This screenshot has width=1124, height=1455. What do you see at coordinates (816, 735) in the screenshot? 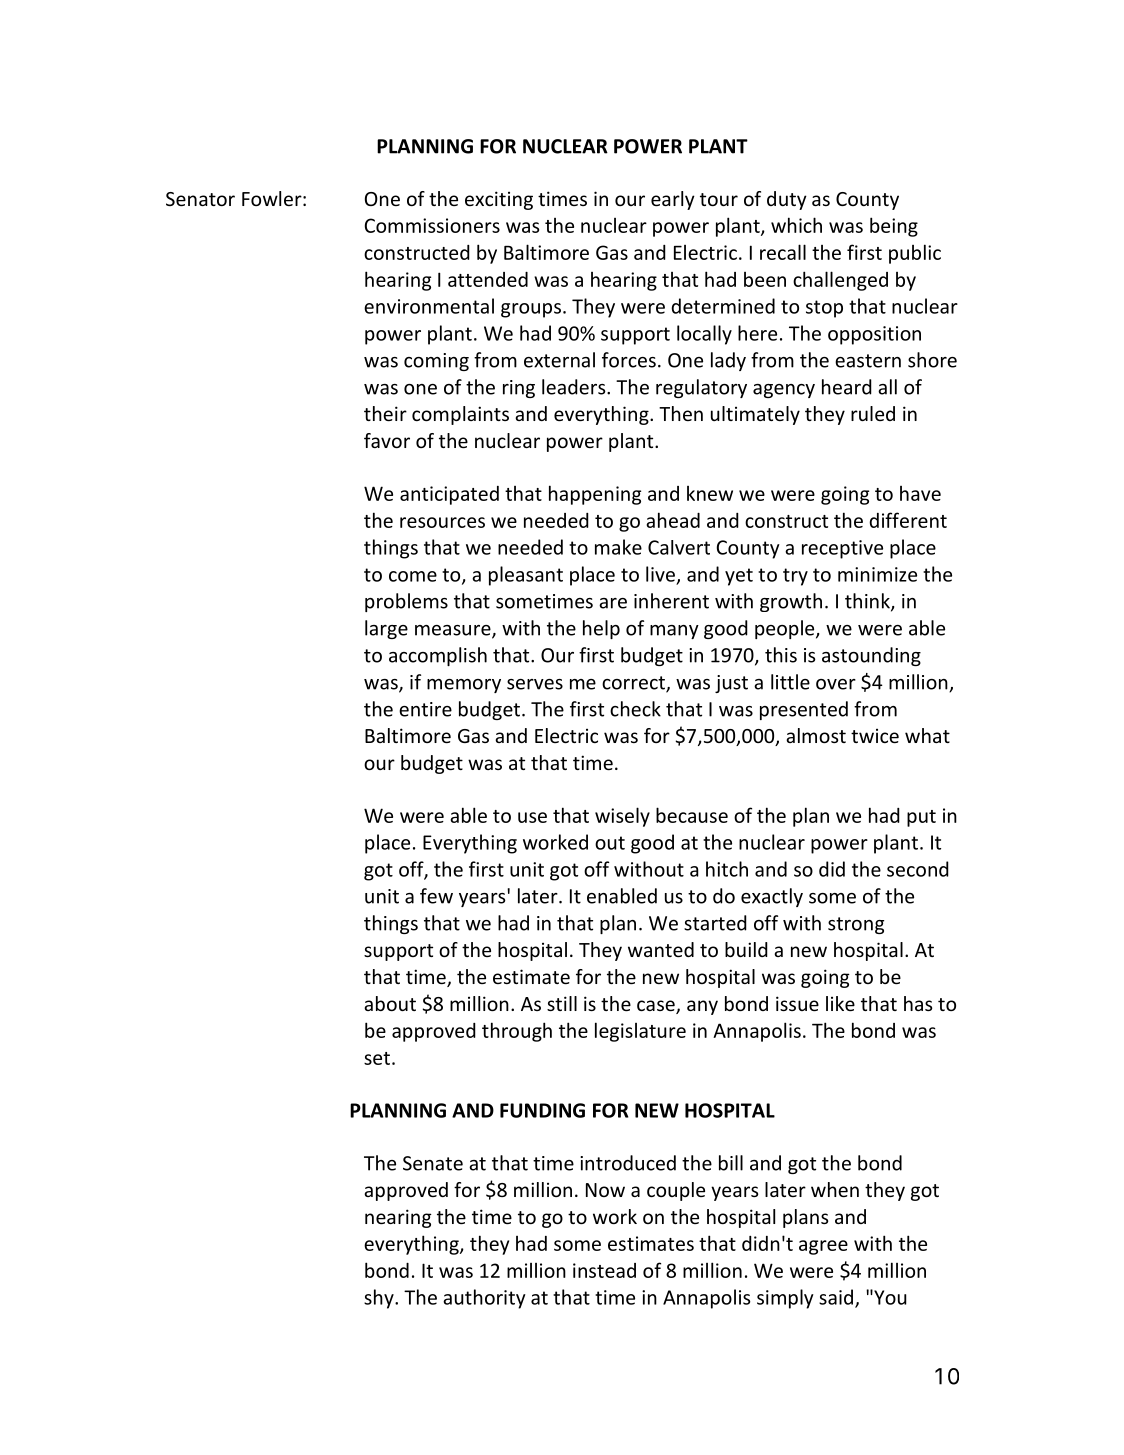
I see `almost` at bounding box center [816, 735].
